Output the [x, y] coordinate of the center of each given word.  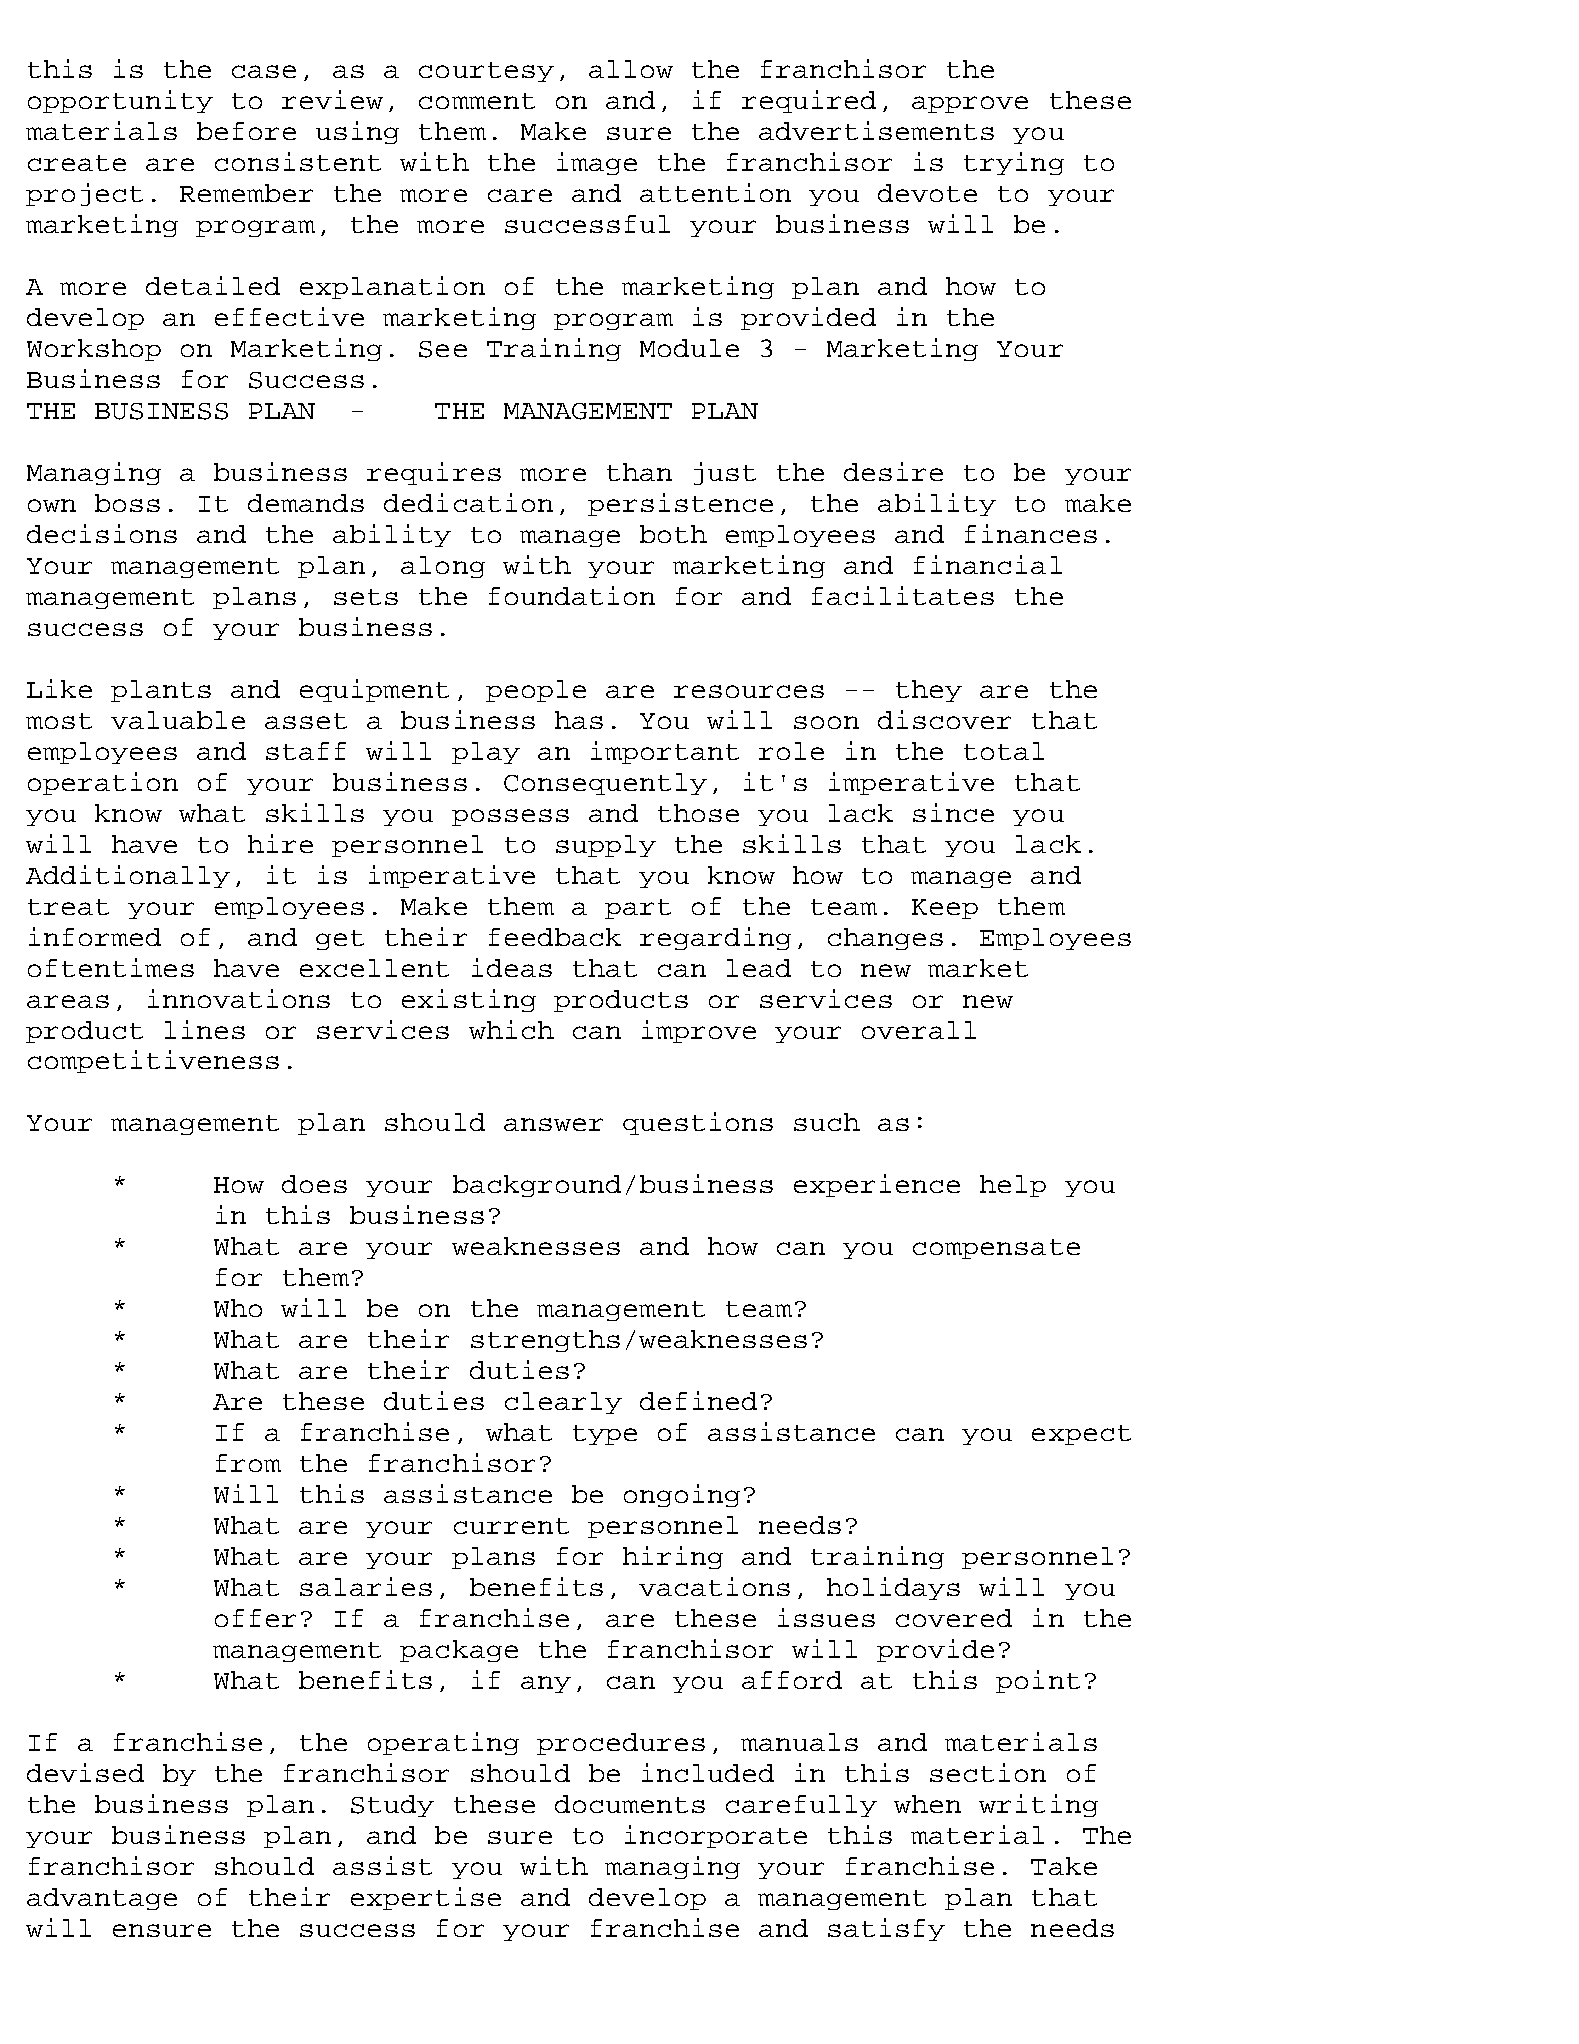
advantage [102, 1899]
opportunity [120, 101]
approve [970, 104]
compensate [996, 1249]
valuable [178, 720]
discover [944, 719]
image [597, 163]
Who [238, 1308]
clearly [563, 1403]
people [536, 691]
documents [630, 1804]
